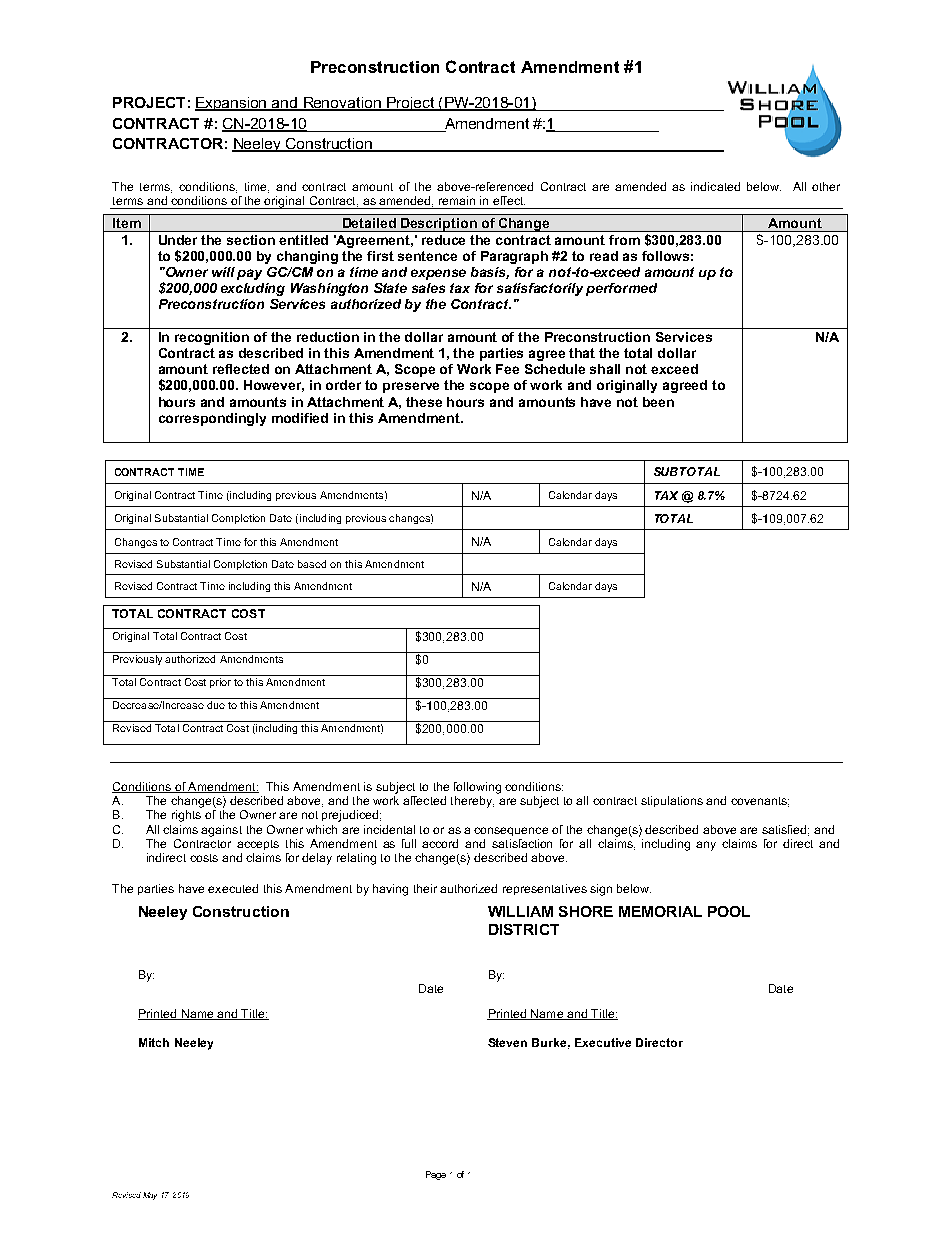 The image size is (952, 1233). I want to click on against, so click(221, 831).
